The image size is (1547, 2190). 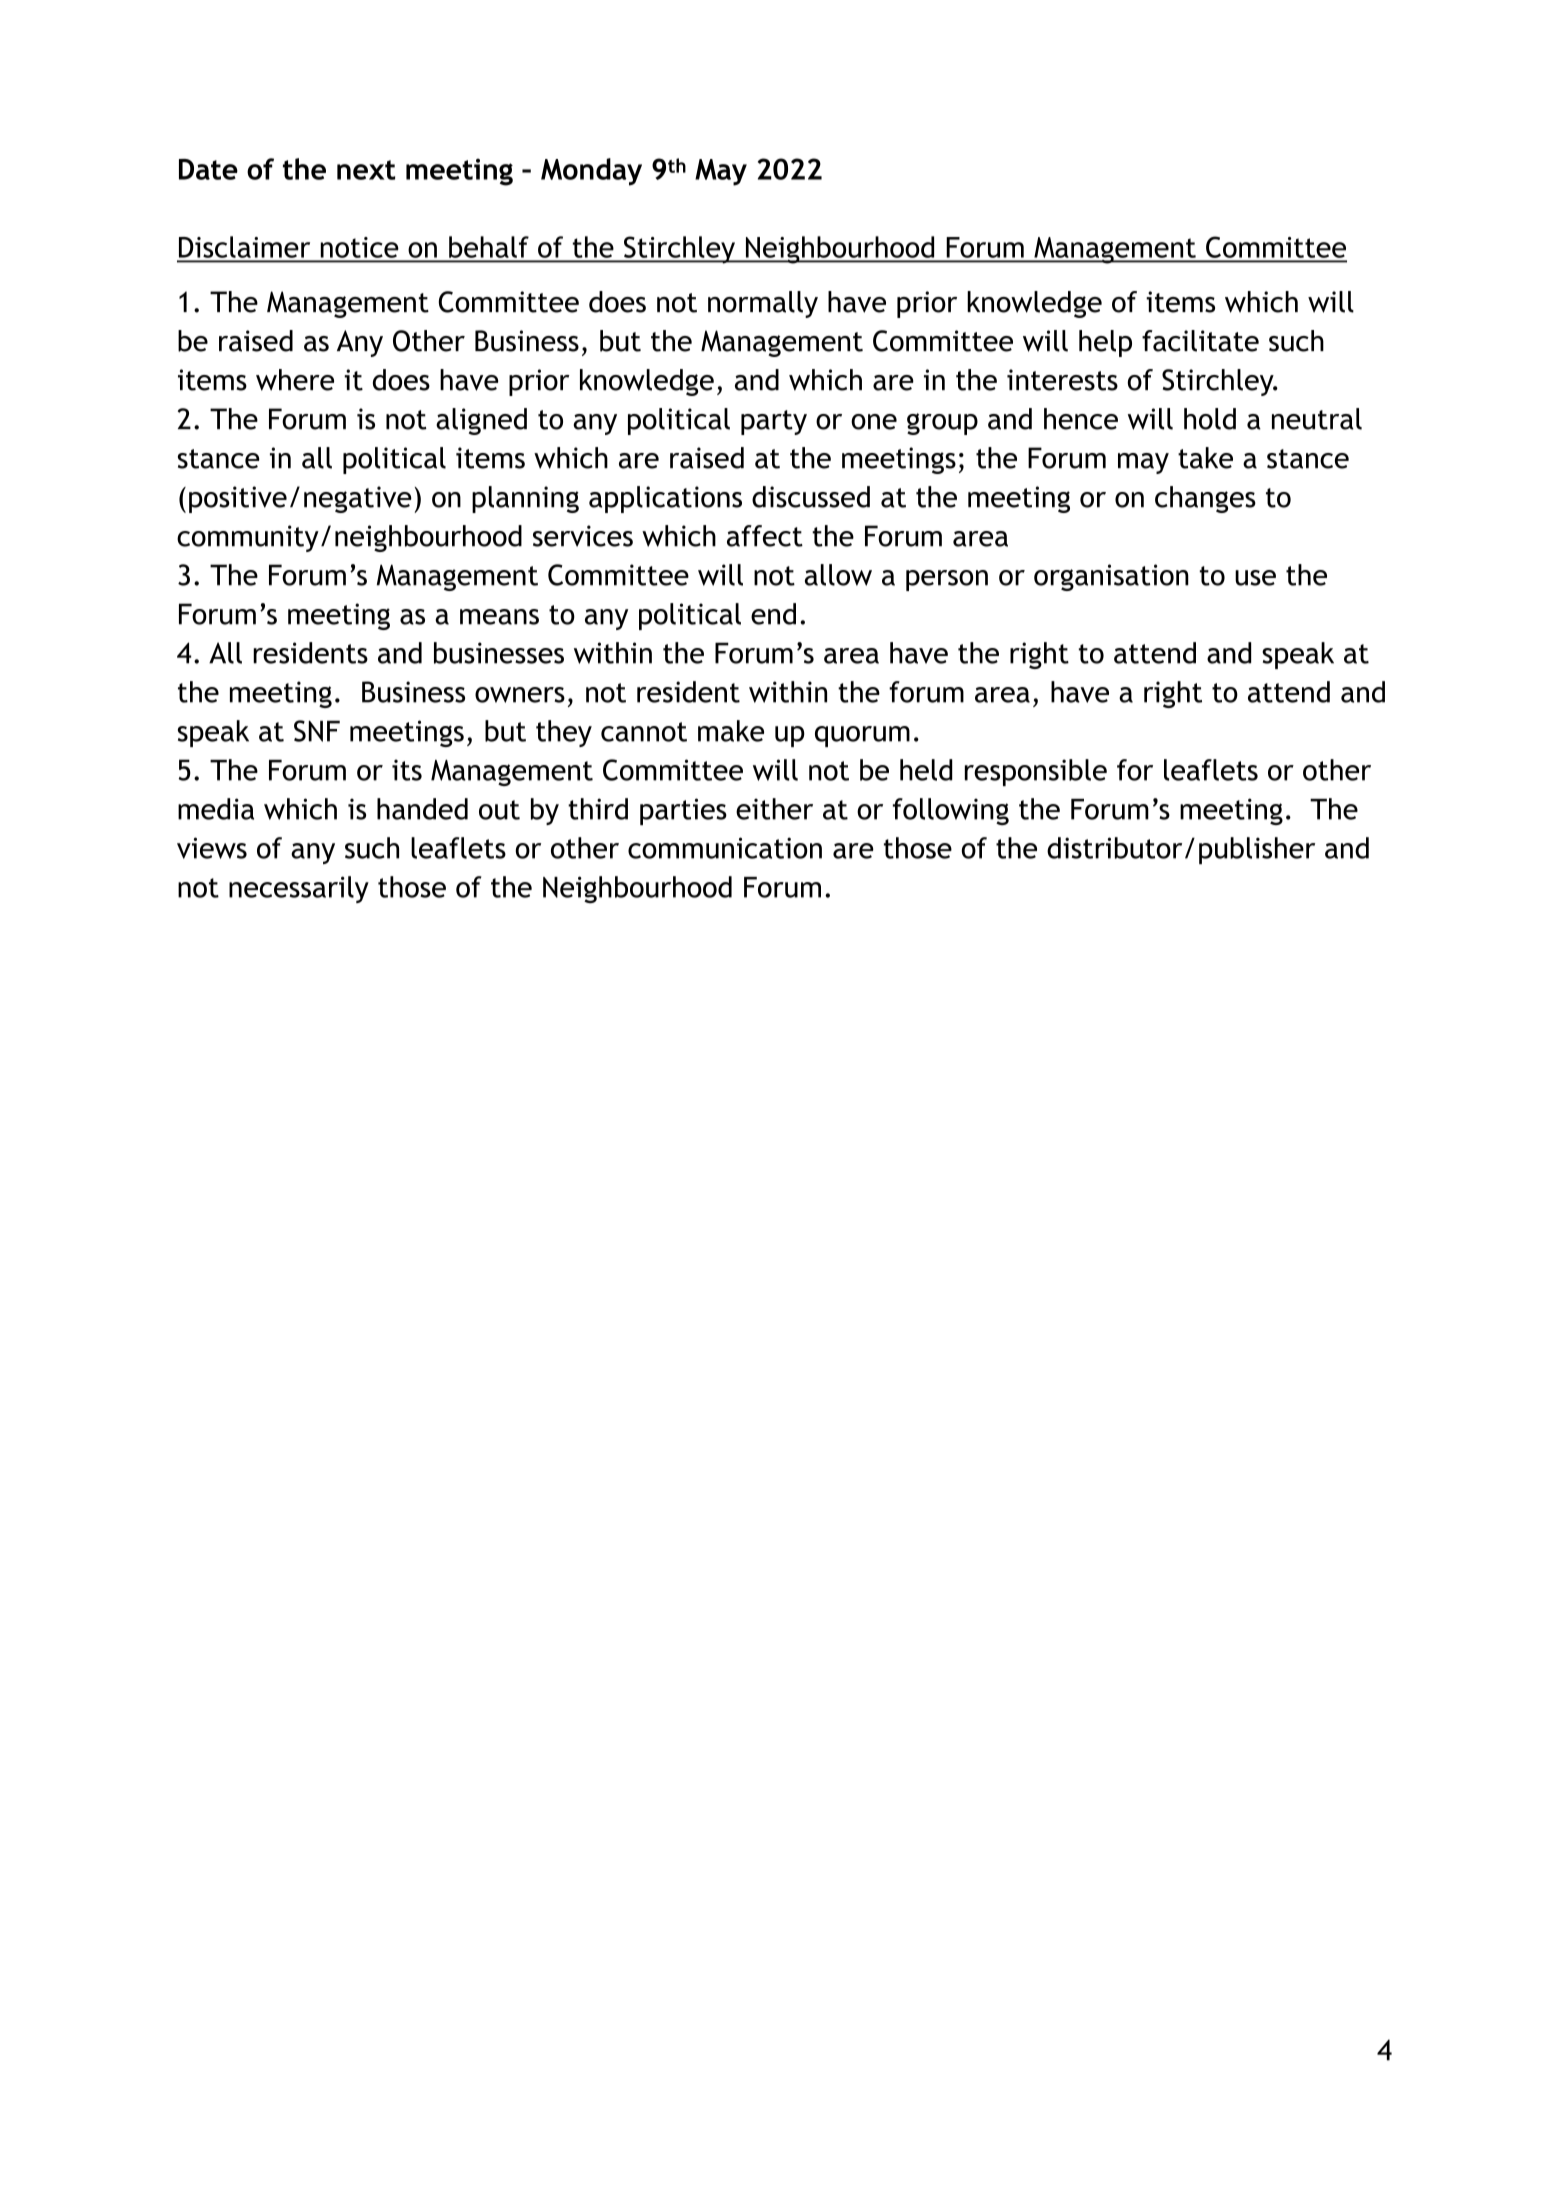 What do you see at coordinates (591, 172) in the screenshot?
I see `Monday` at bounding box center [591, 172].
